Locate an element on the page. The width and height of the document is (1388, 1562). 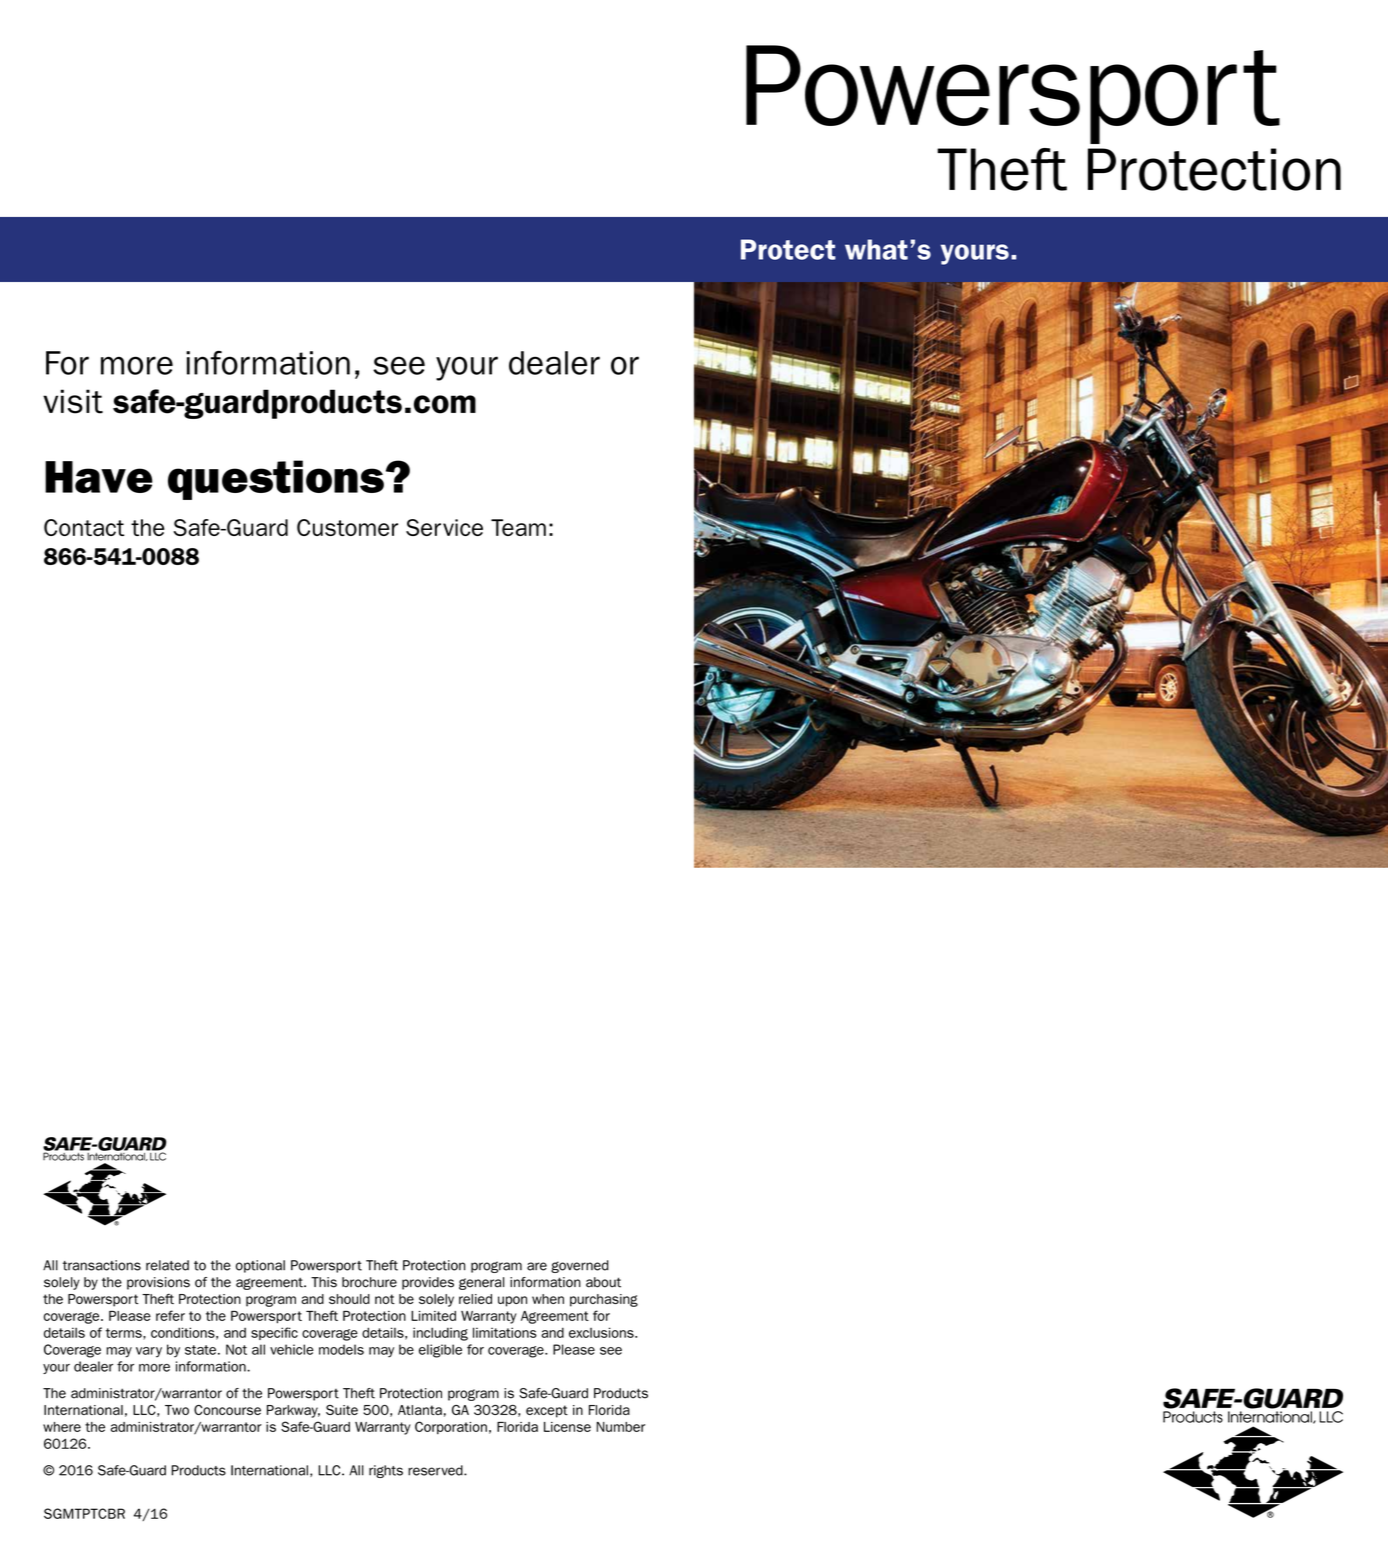
Customer is located at coordinates (347, 527).
